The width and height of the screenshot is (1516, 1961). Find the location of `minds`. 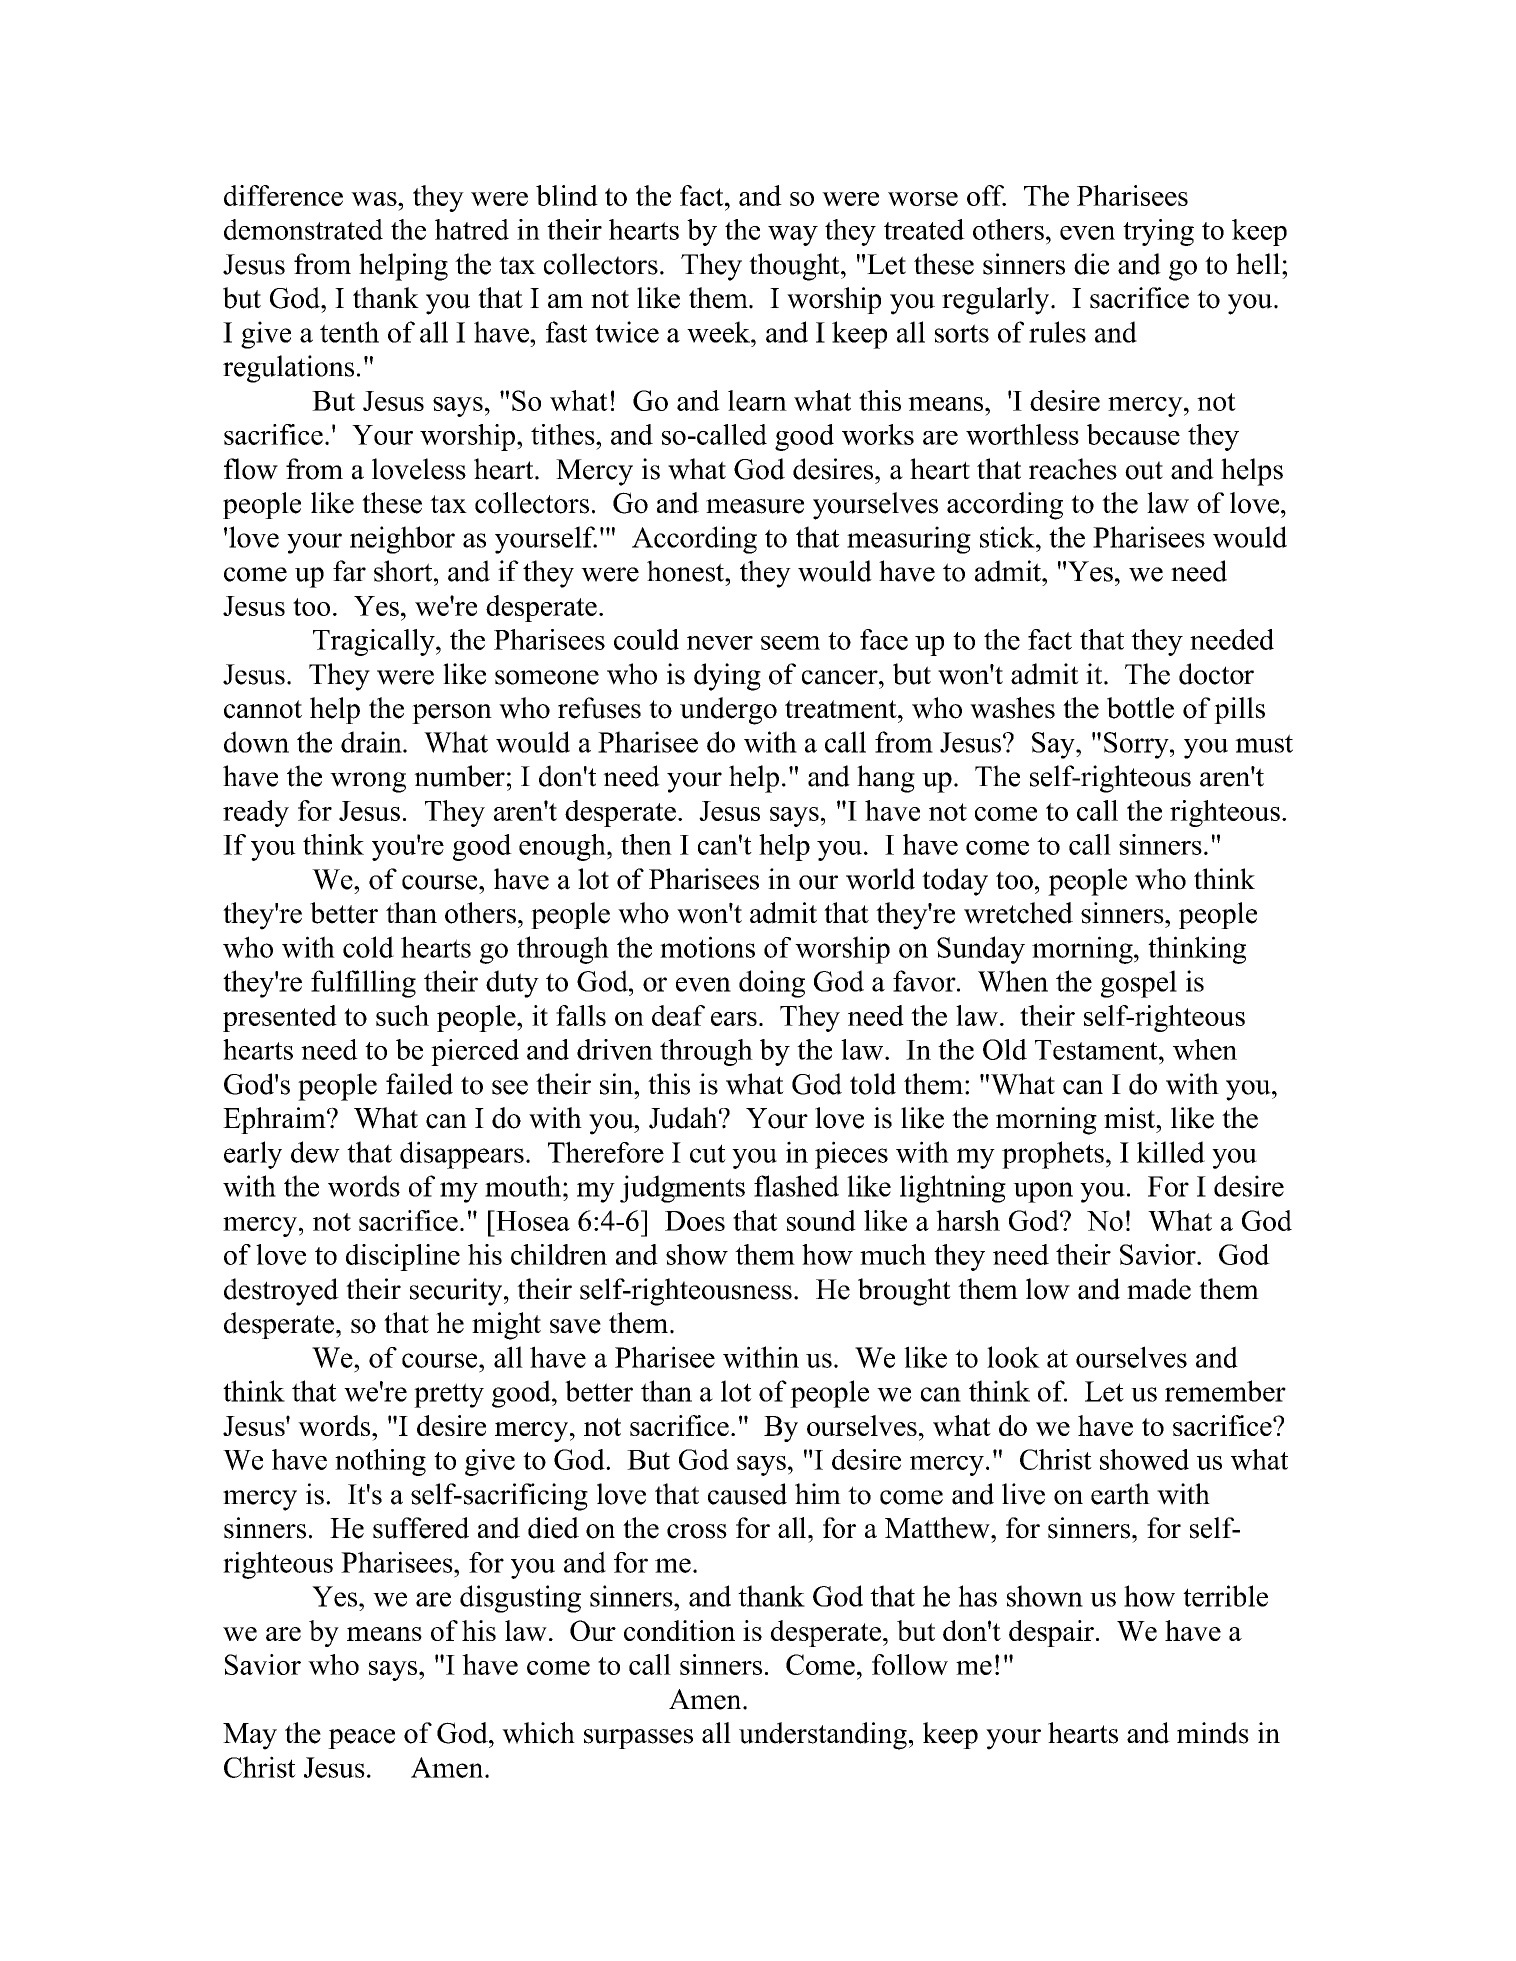

minds is located at coordinates (1213, 1733).
